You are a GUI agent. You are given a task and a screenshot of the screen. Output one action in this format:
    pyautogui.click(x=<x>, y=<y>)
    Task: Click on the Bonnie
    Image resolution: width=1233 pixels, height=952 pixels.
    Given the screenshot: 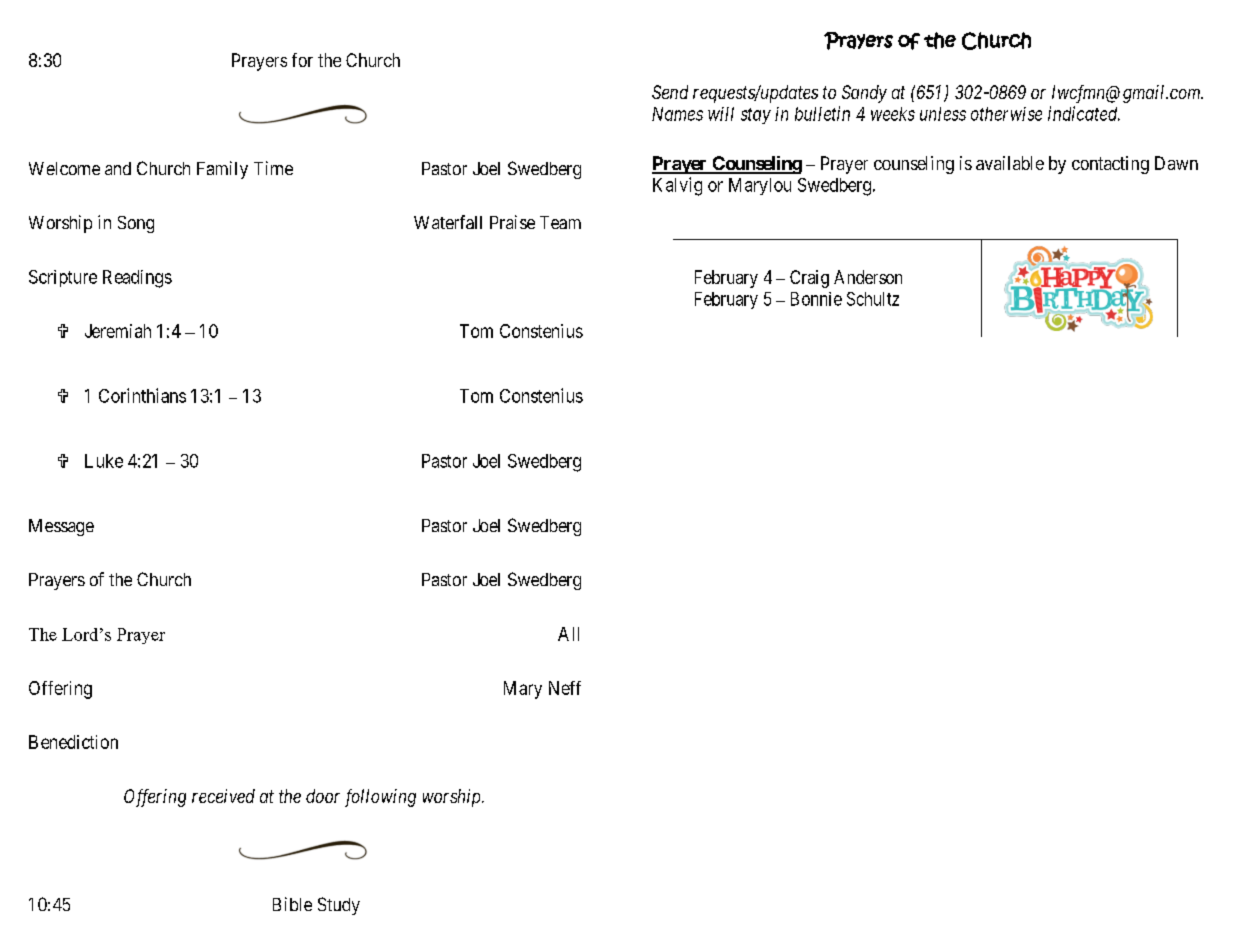 What is the action you would take?
    pyautogui.click(x=816, y=299)
